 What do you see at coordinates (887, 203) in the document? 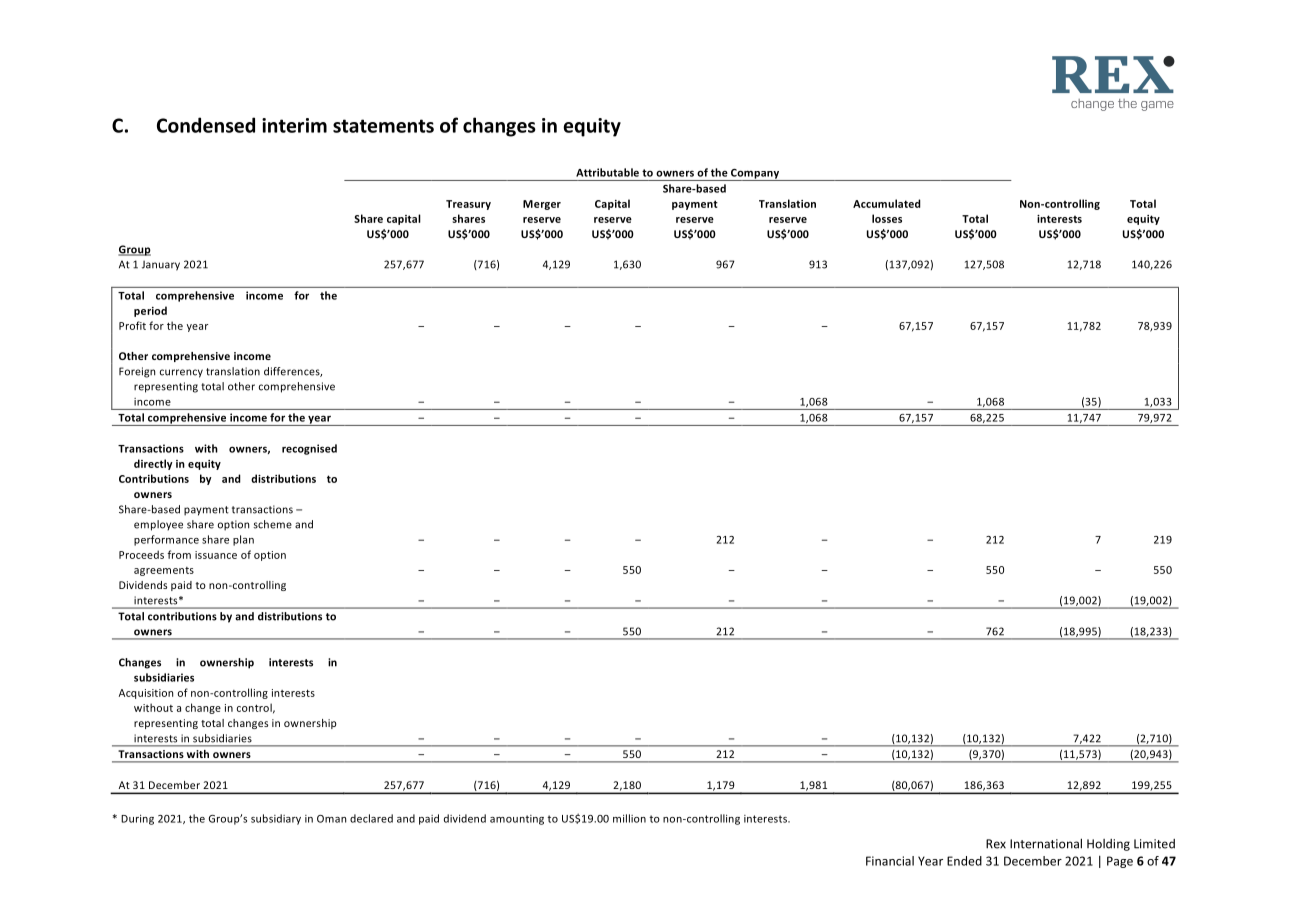
I see `Accumulated` at bounding box center [887, 203].
